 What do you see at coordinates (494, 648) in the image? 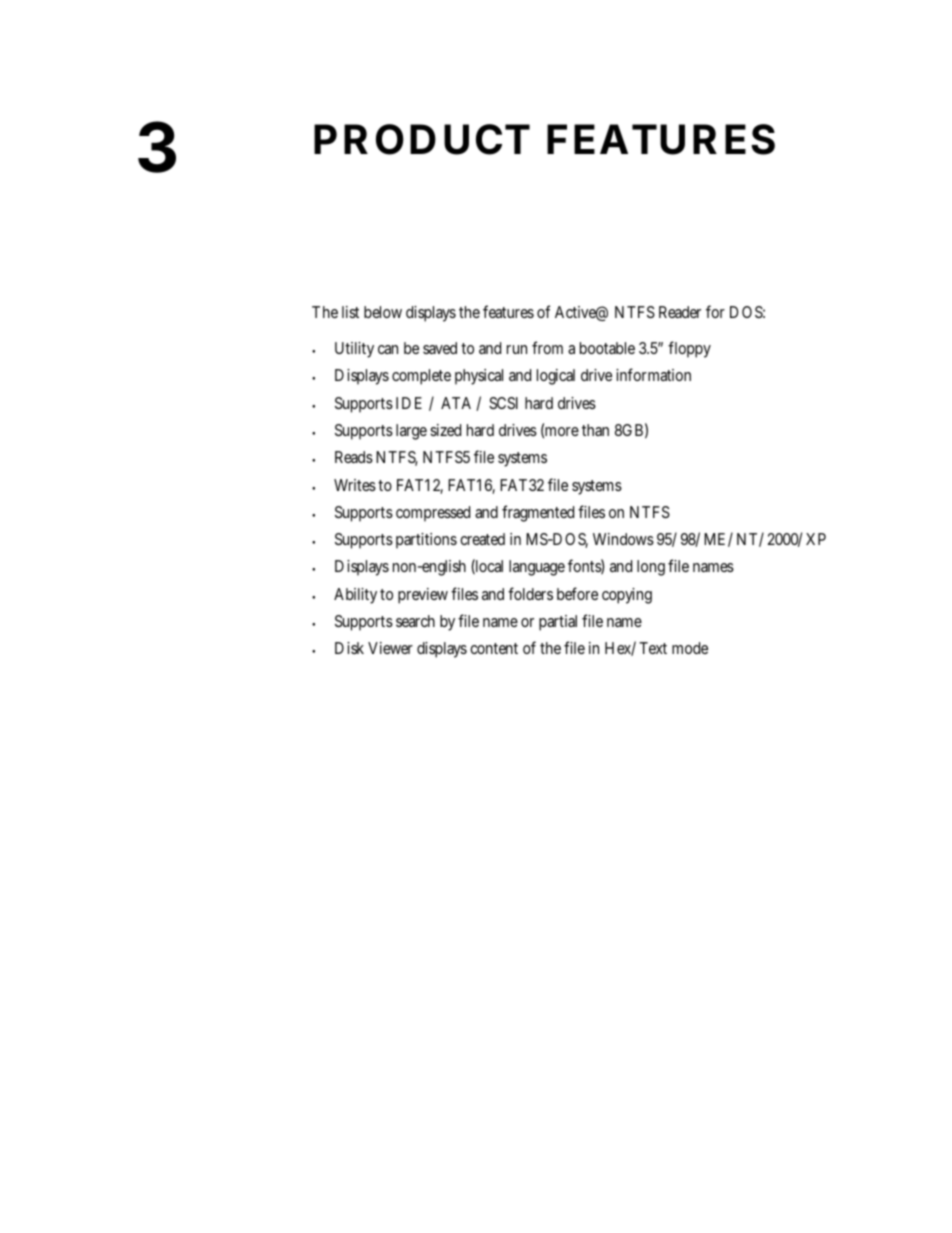
I see `content` at bounding box center [494, 648].
